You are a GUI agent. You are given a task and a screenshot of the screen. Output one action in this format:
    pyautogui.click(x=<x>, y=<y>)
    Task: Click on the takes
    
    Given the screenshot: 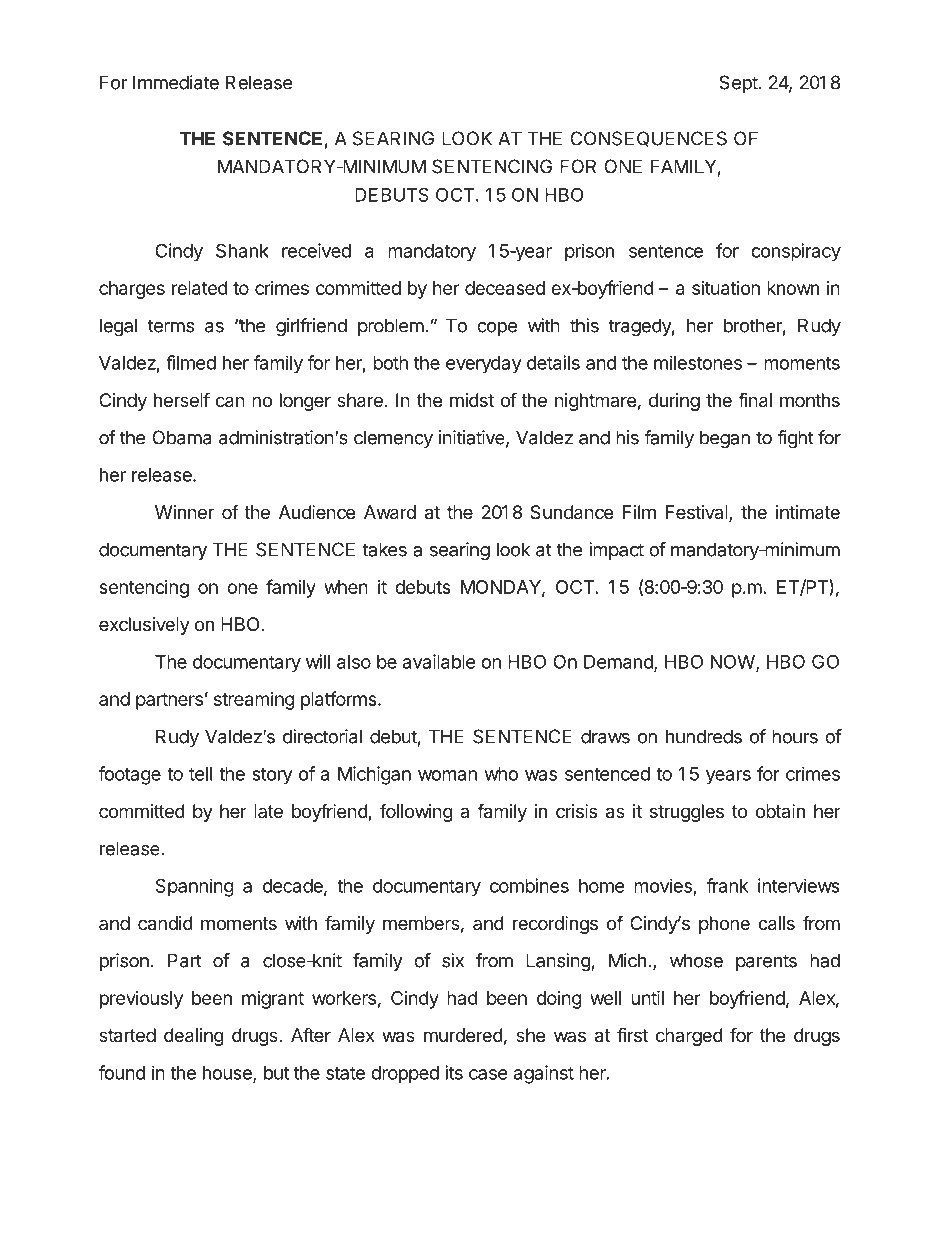 What is the action you would take?
    pyautogui.click(x=384, y=549)
